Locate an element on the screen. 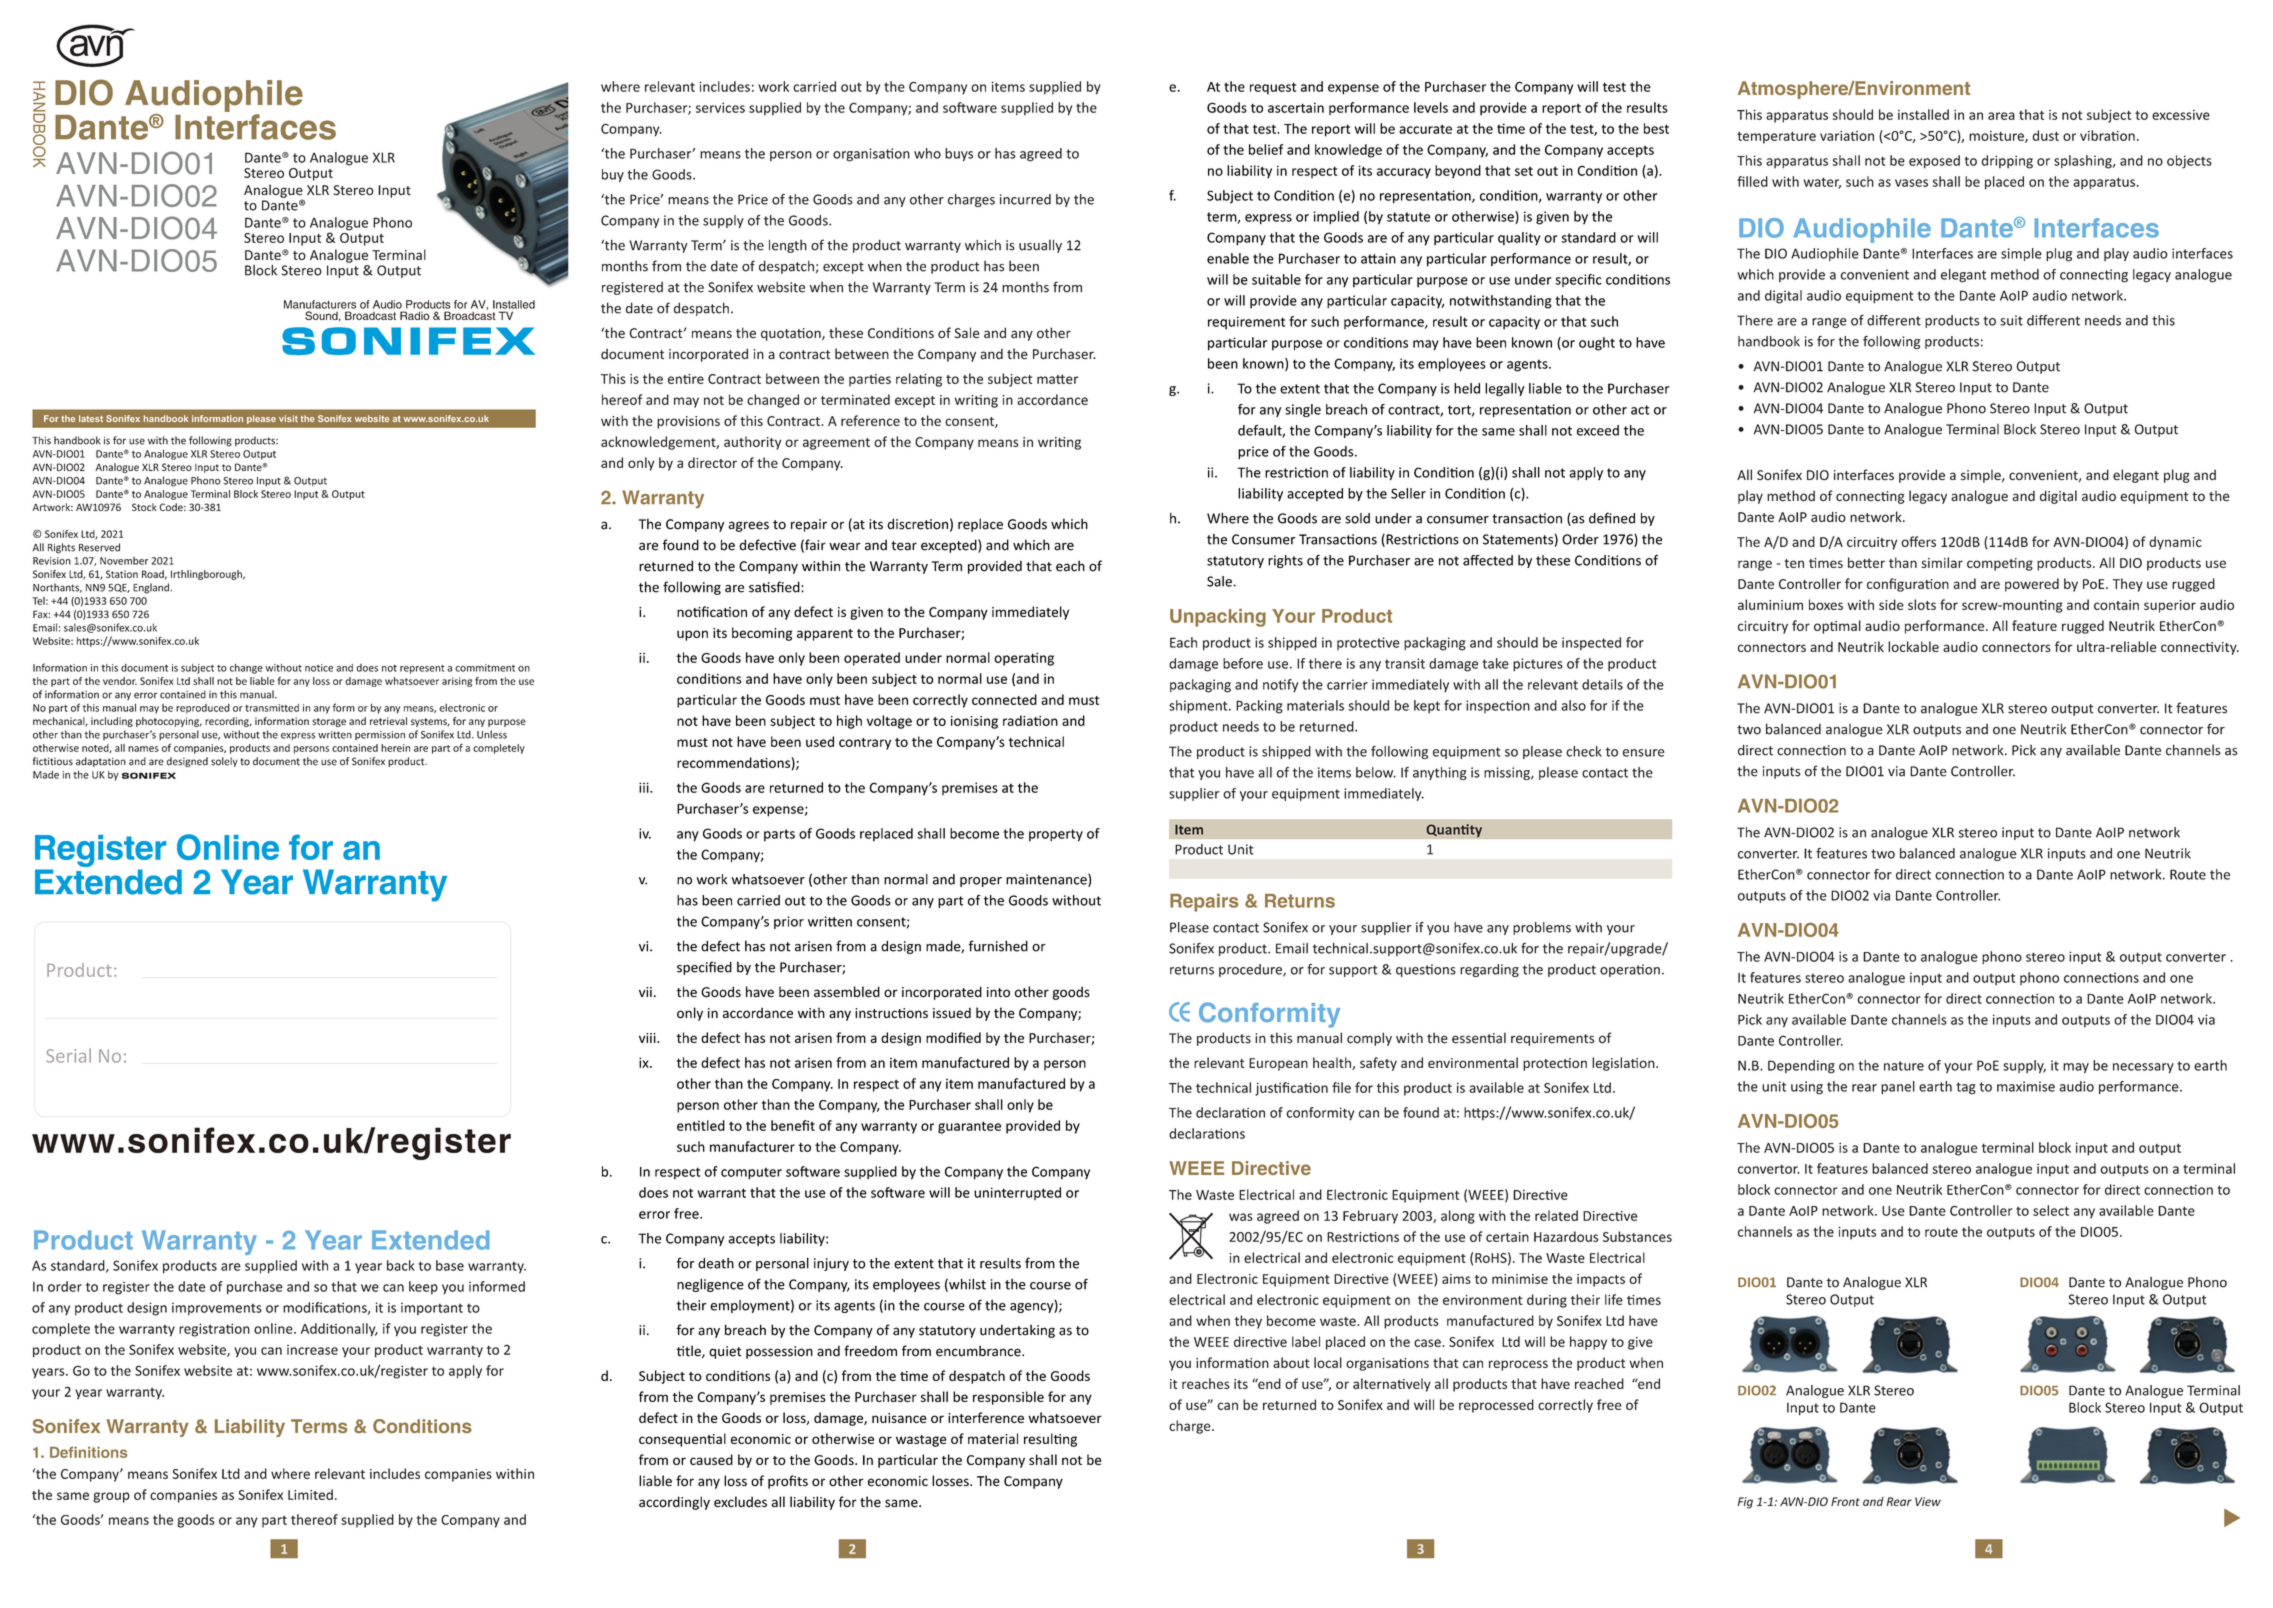 The image size is (2273, 1608). notice is located at coordinates (319, 668).
